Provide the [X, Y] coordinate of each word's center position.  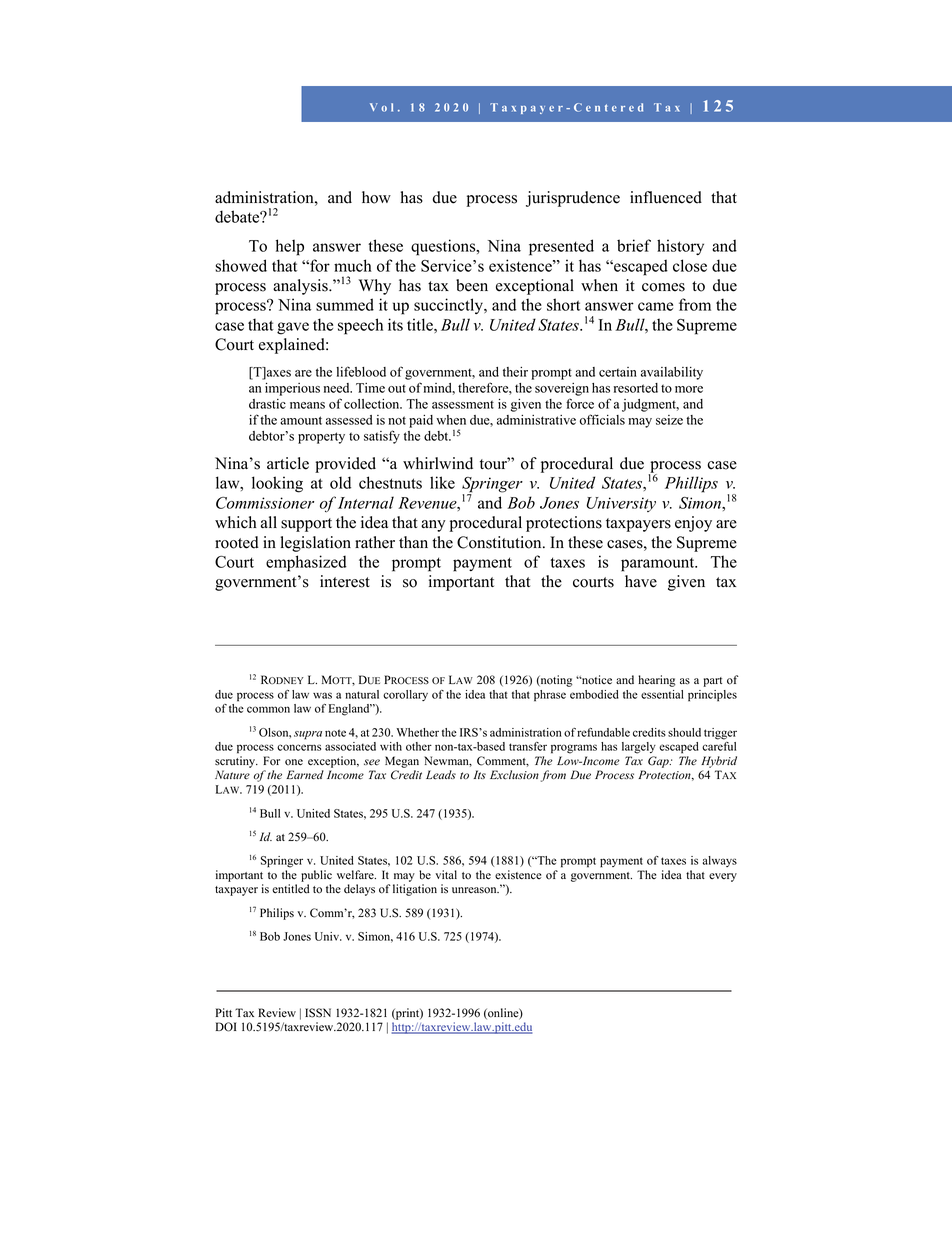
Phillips [691, 484]
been [472, 285]
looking [277, 484]
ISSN [318, 1013]
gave [293, 328]
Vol [381, 107]
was [322, 695]
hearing [656, 681]
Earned [305, 775]
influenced [666, 197]
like [442, 482]
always [720, 861]
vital [446, 874]
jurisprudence [573, 199]
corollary [405, 695]
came [655, 306]
